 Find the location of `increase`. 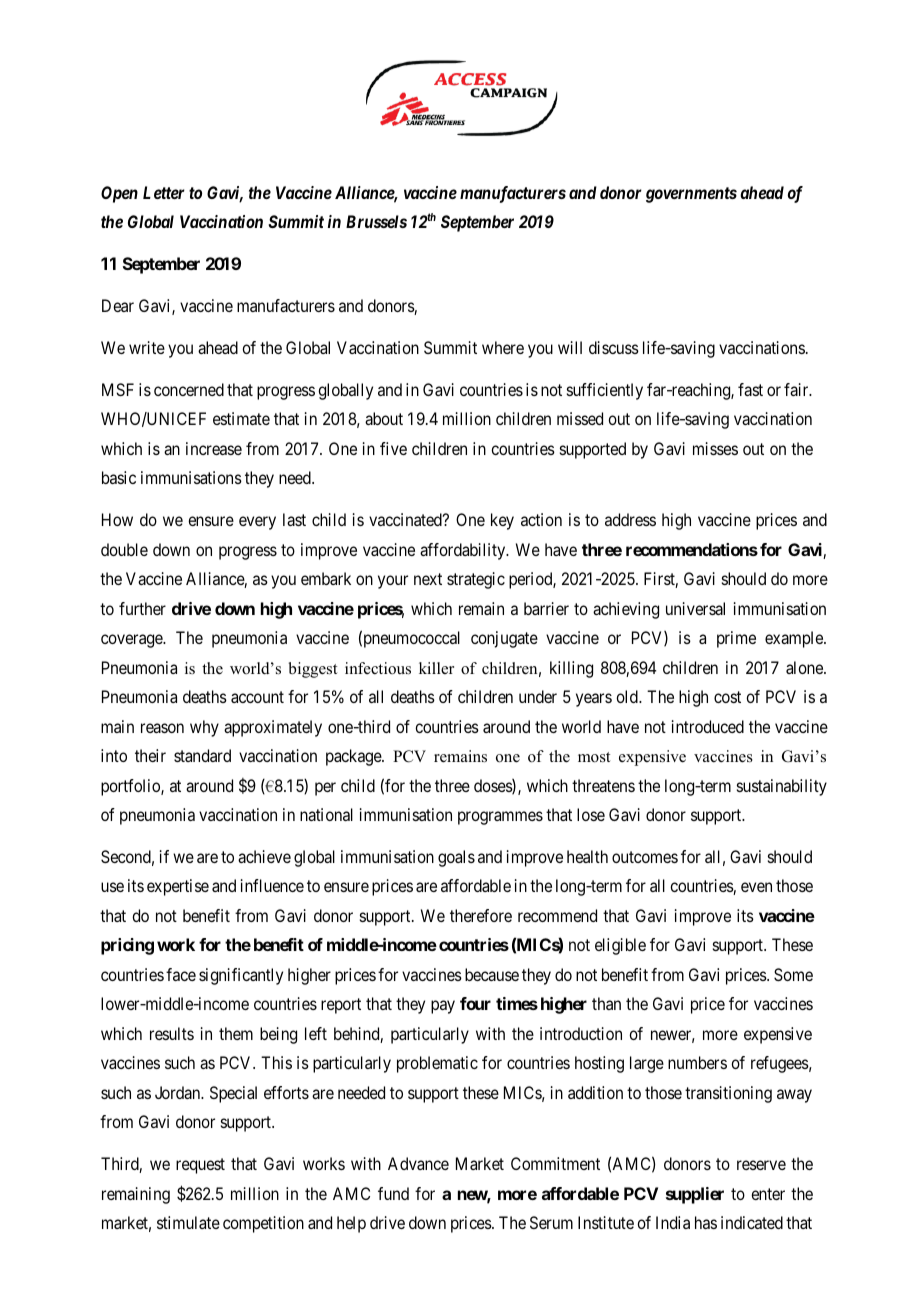

increase is located at coordinates (214, 448).
